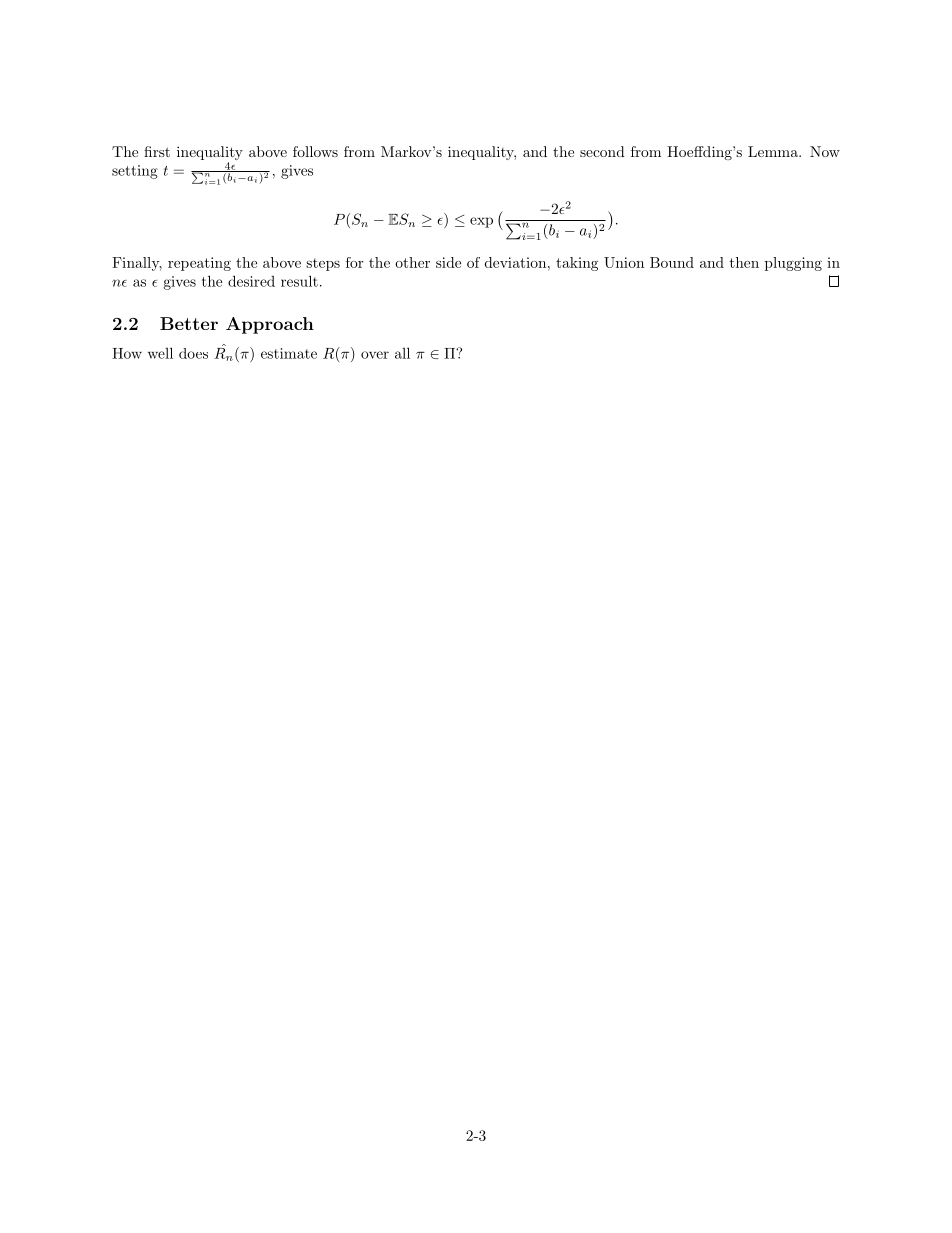 The image size is (952, 1233). What do you see at coordinates (515, 262) in the screenshot?
I see `deviation` at bounding box center [515, 262].
